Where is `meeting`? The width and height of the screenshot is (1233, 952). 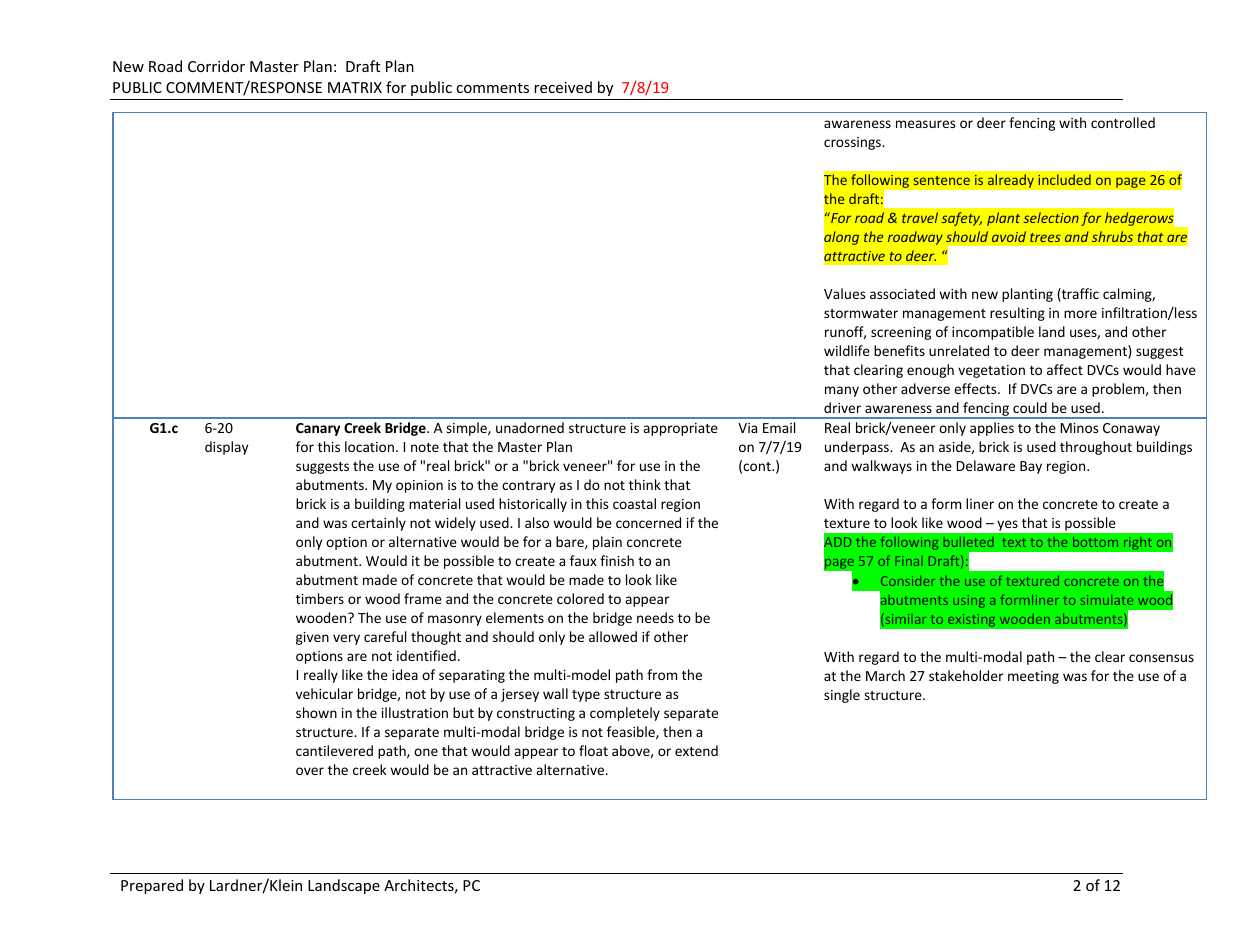 meeting is located at coordinates (1033, 677).
